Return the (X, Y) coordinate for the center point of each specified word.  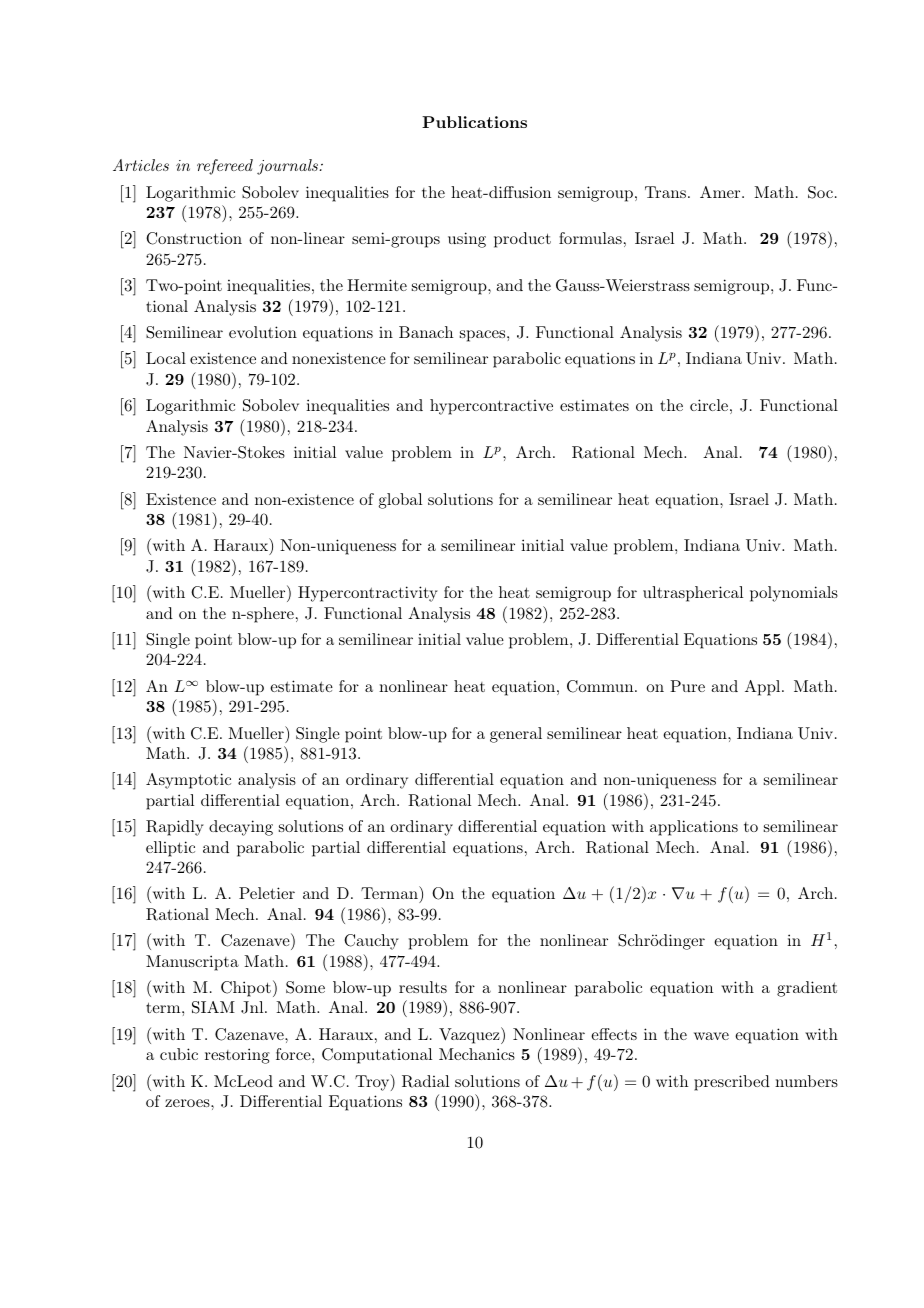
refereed (225, 167)
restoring (237, 1056)
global (400, 501)
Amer (720, 192)
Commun (600, 686)
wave (711, 1036)
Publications (474, 122)
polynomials (794, 594)
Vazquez (470, 1035)
